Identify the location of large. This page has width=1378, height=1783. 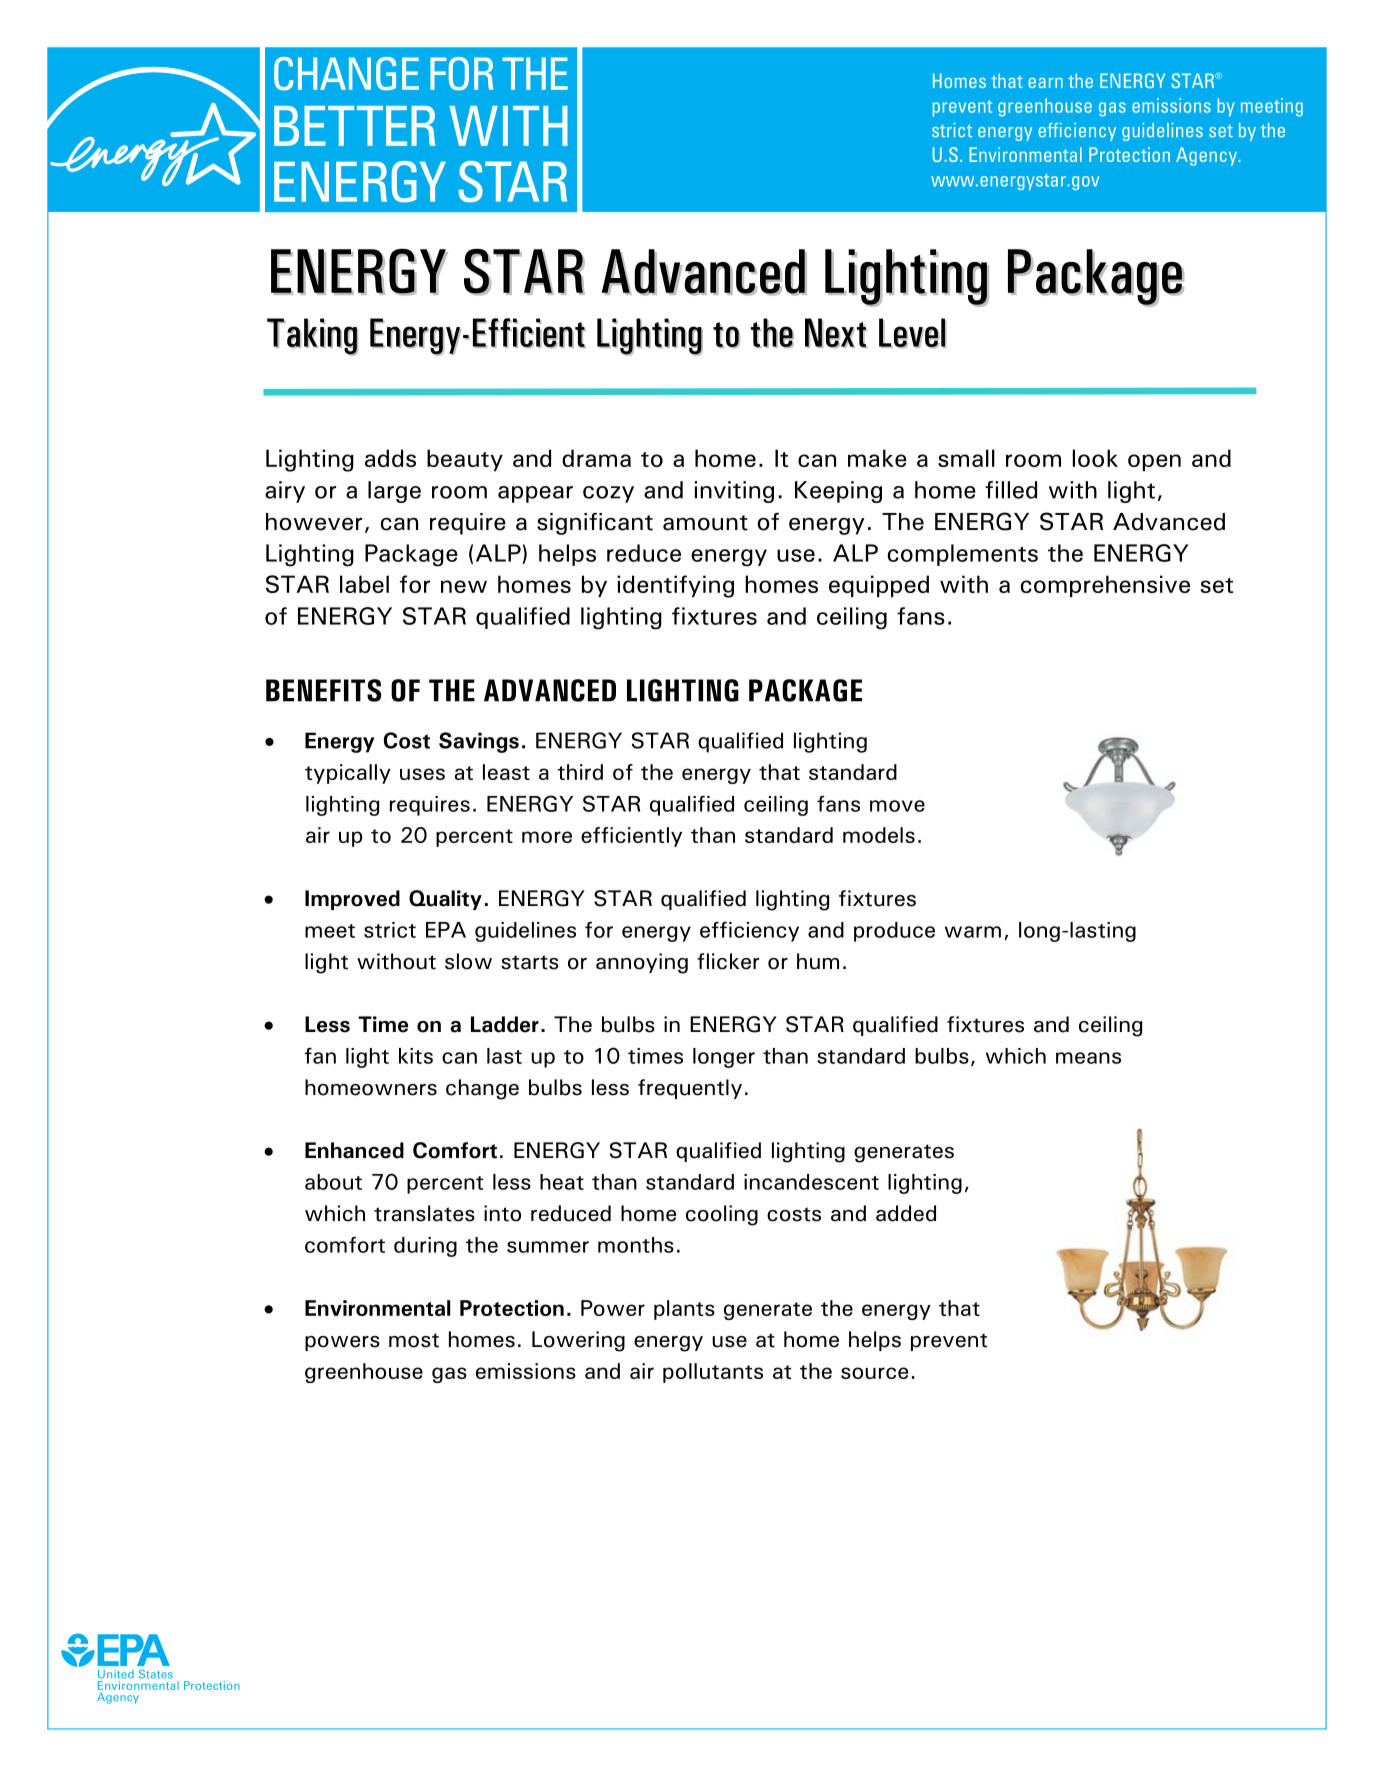
(394, 492).
